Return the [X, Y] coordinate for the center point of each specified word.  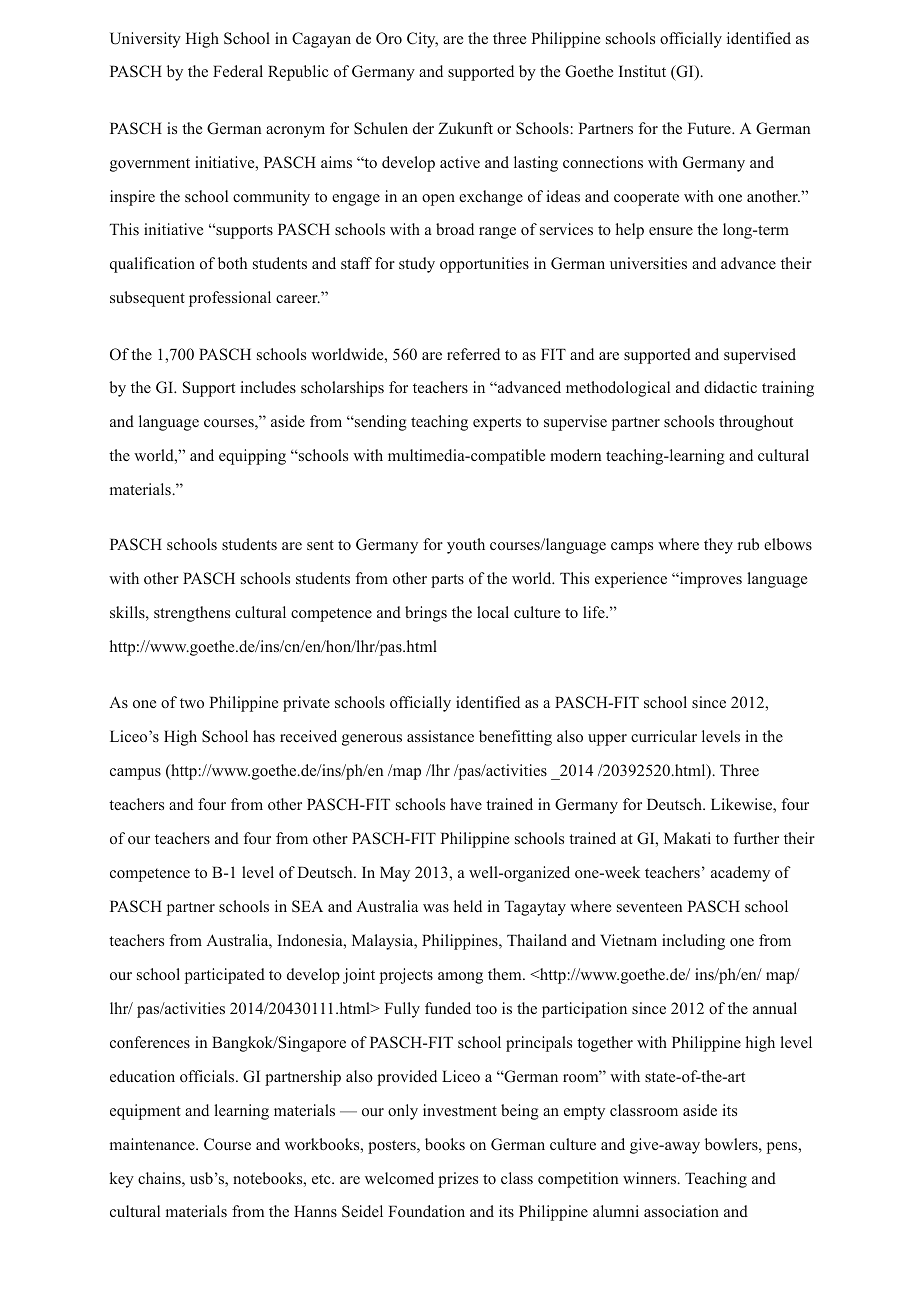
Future [710, 128]
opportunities [484, 265]
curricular [664, 736]
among [460, 978]
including [693, 942]
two [192, 703]
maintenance [153, 1144]
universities [648, 263]
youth [466, 546]
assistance [440, 736]
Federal [238, 71]
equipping [252, 457]
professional [230, 299]
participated [225, 976]
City [422, 40]
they [718, 546]
